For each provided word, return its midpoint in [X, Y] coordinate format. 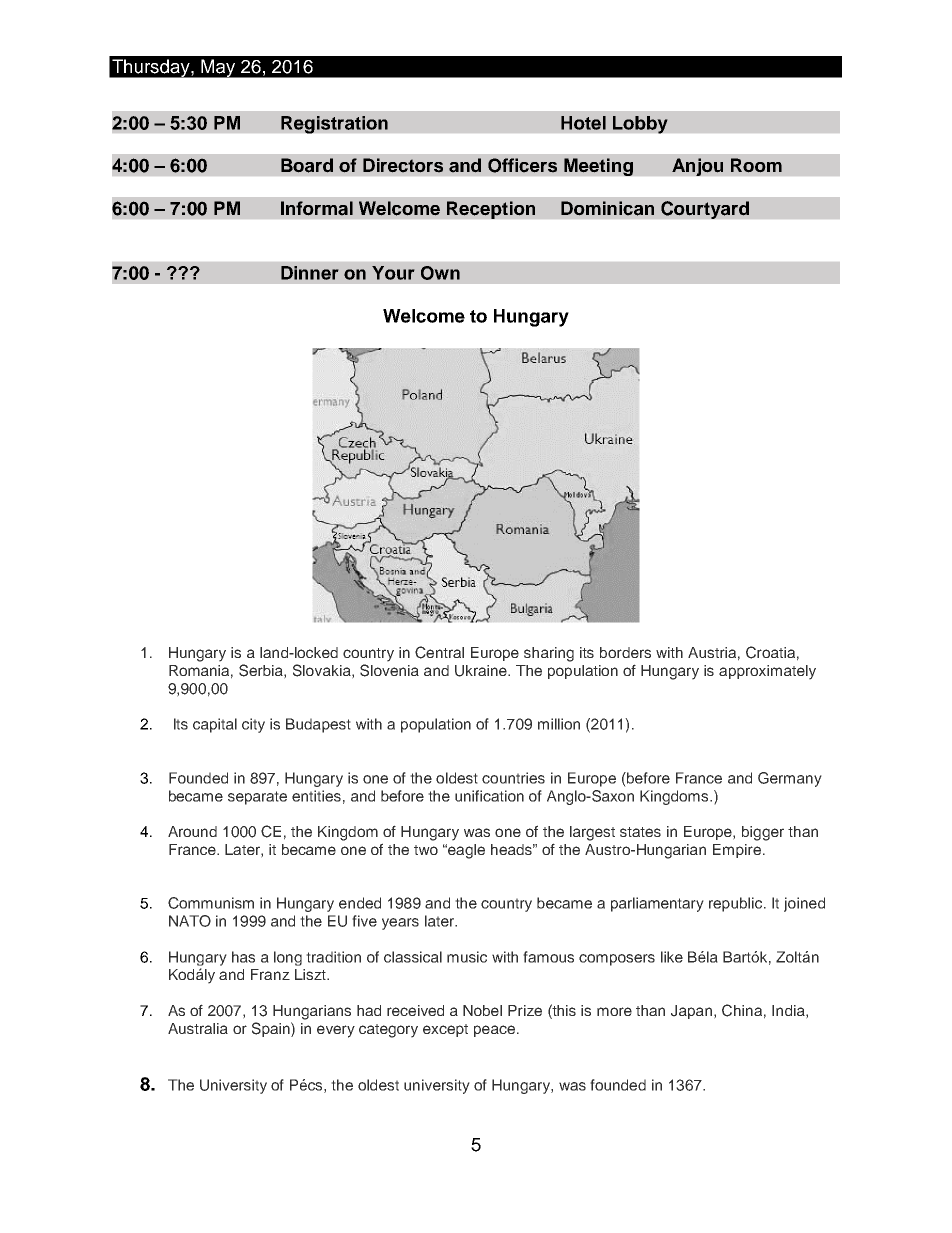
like [672, 957]
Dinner [310, 273]
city [253, 725]
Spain [272, 1029]
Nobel [482, 1010]
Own [440, 273]
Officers [522, 165]
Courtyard [705, 210]
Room [756, 165]
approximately [767, 672]
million [559, 724]
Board [307, 165]
